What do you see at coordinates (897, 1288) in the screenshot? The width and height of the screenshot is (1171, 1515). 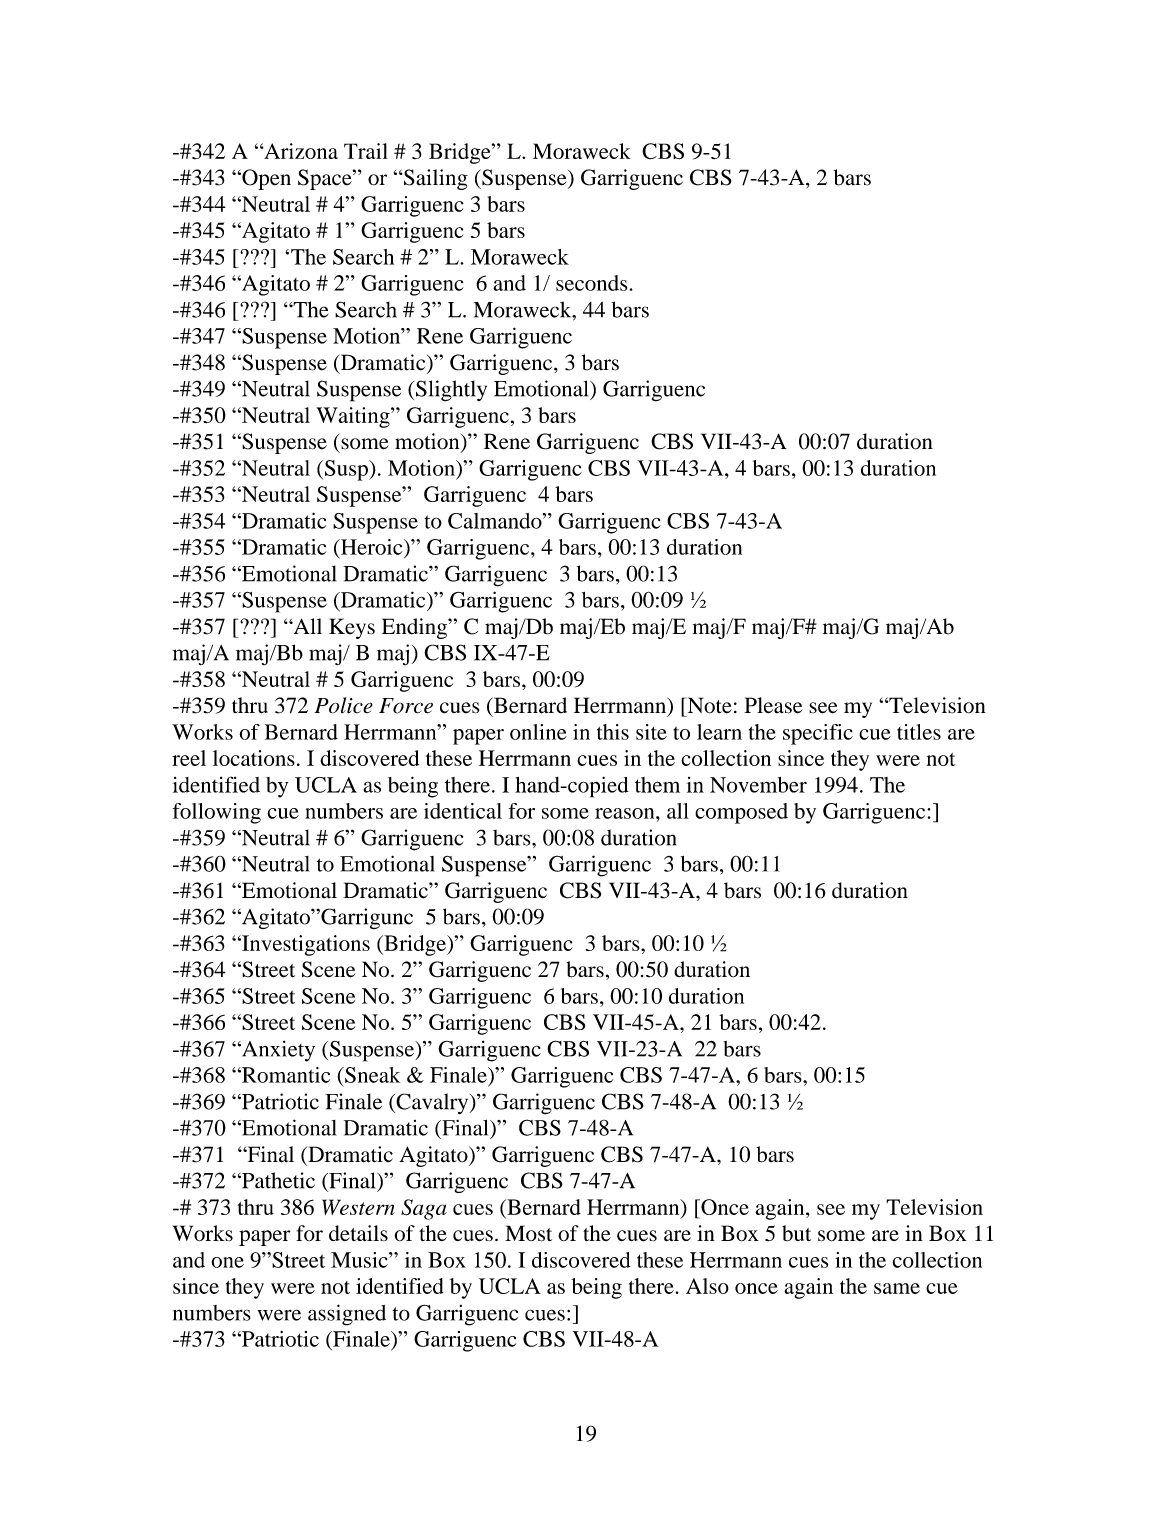 I see `same` at bounding box center [897, 1288].
